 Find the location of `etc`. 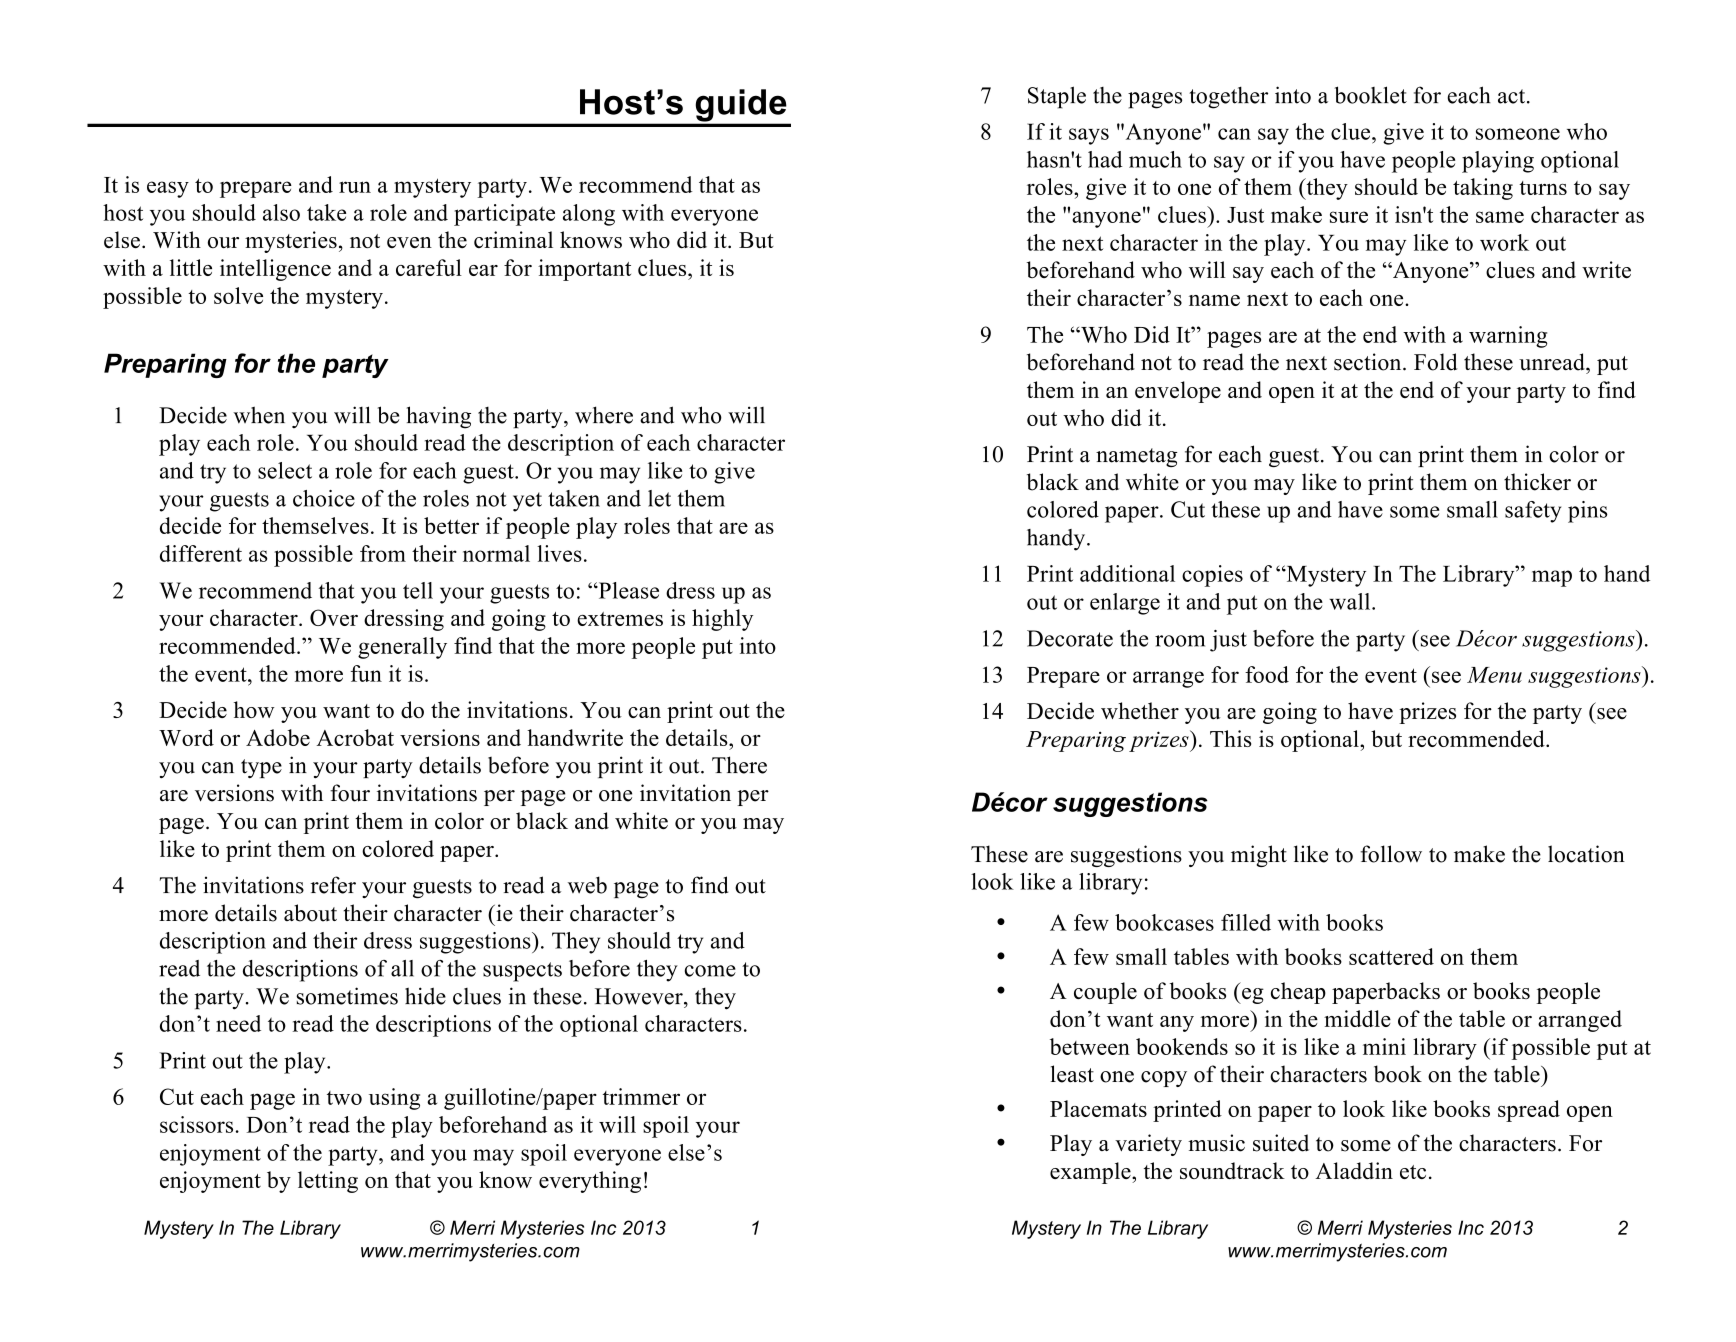

etc is located at coordinates (1413, 1172).
